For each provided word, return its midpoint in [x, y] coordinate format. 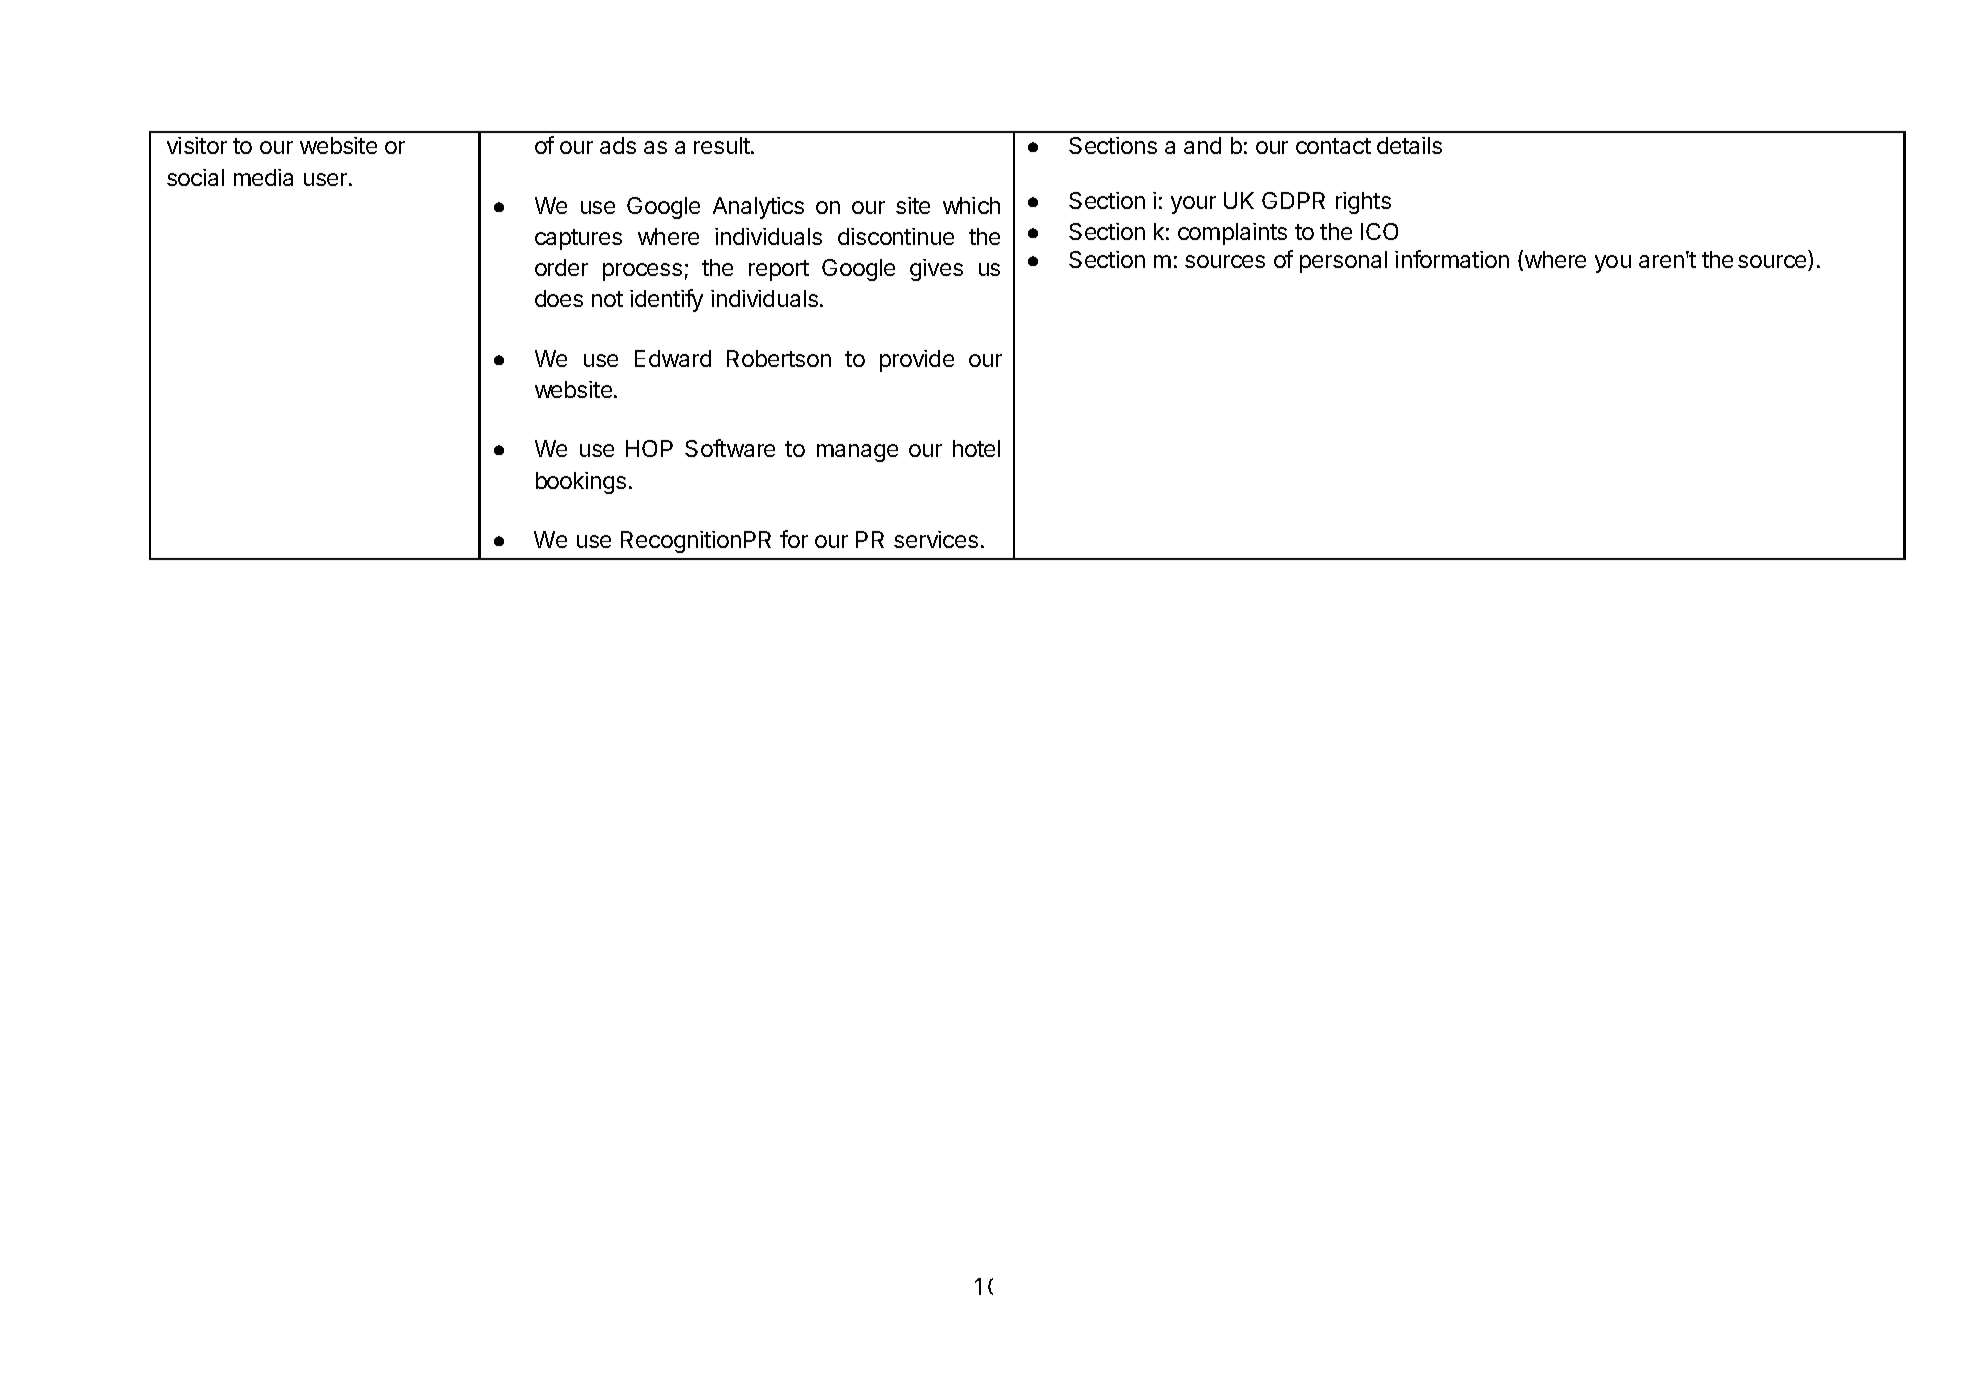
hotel [976, 448]
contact [1333, 146]
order [561, 267]
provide [917, 361]
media [263, 177]
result [723, 145]
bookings [581, 483]
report [779, 270]
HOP [649, 448]
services [936, 539]
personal [1343, 262]
